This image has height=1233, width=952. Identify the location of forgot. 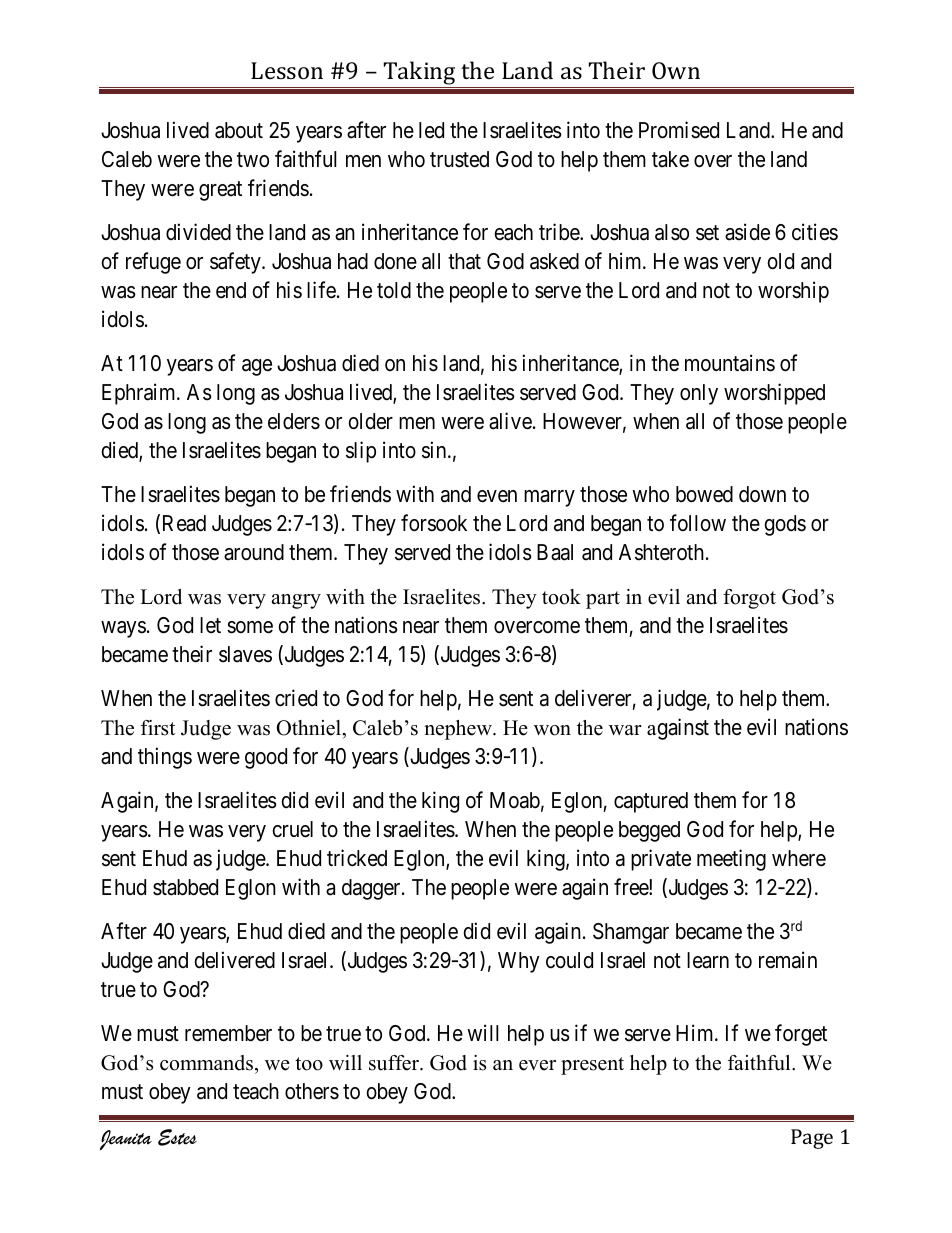
(749, 599).
